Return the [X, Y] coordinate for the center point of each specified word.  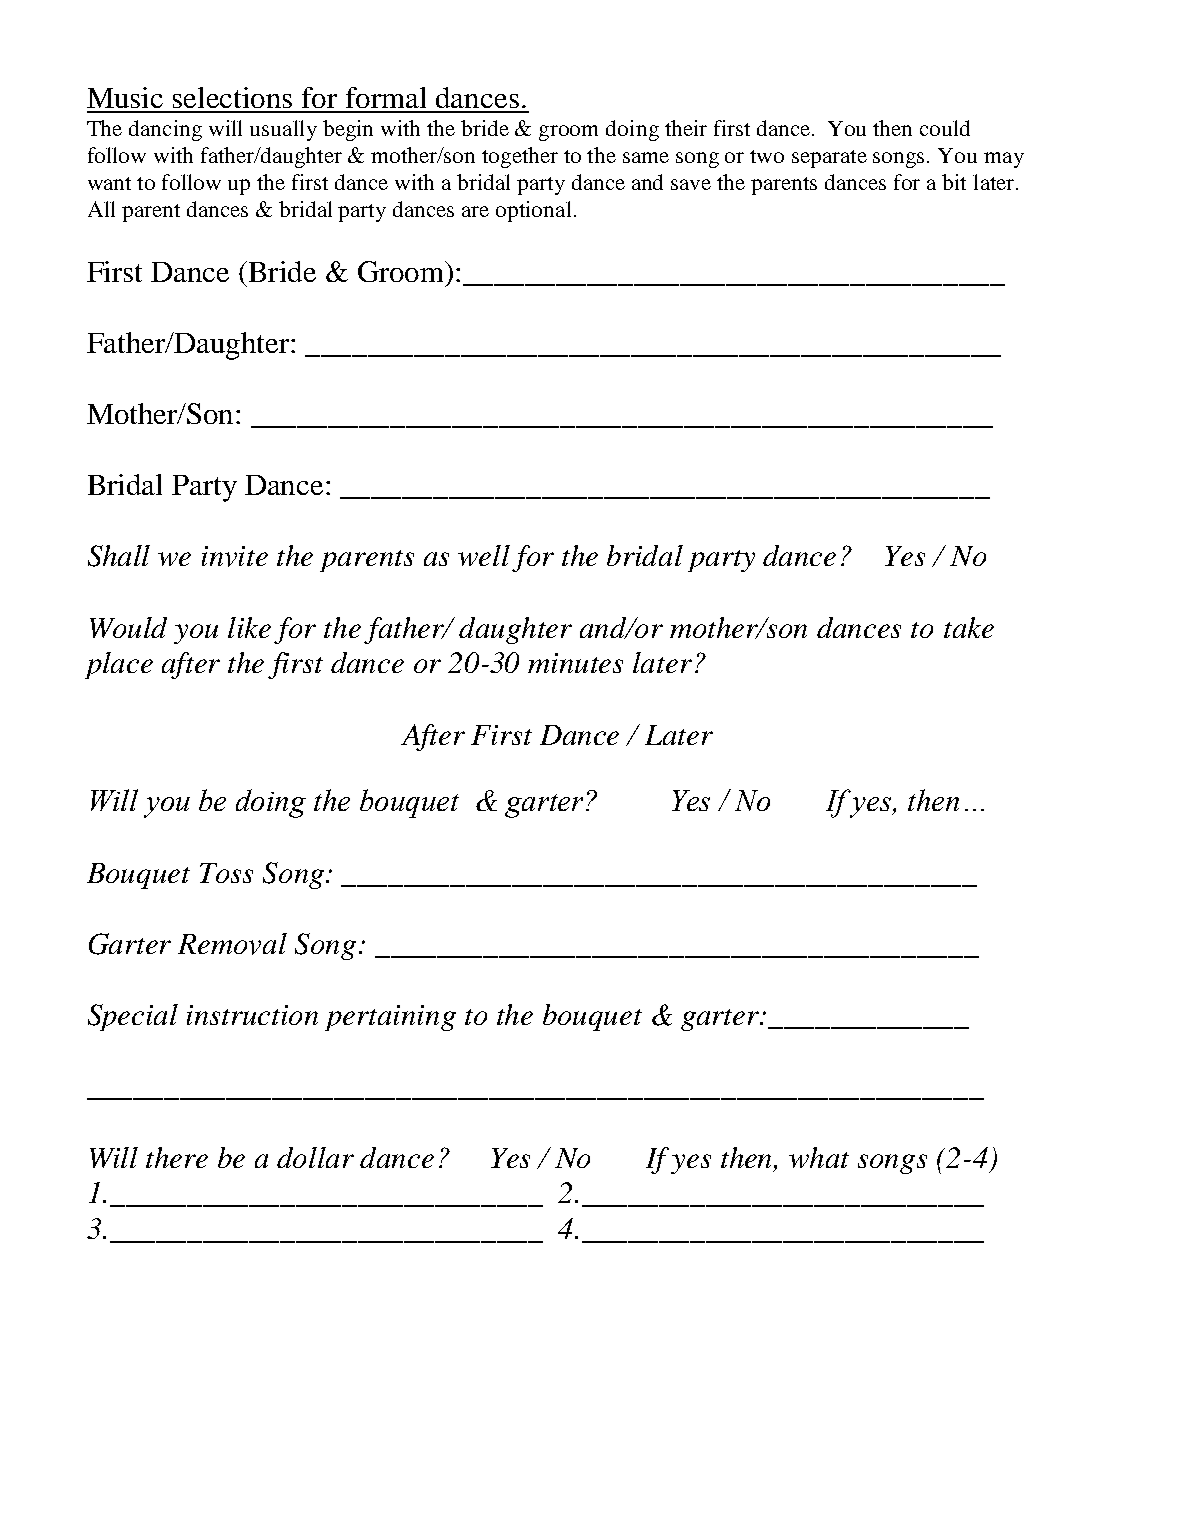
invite [235, 556]
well [484, 555]
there [177, 1157]
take [969, 627]
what [819, 1157]
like [249, 627]
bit [954, 182]
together [520, 157]
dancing [165, 130]
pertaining [390, 1018]
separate [829, 159]
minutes [575, 663]
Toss [226, 873]
